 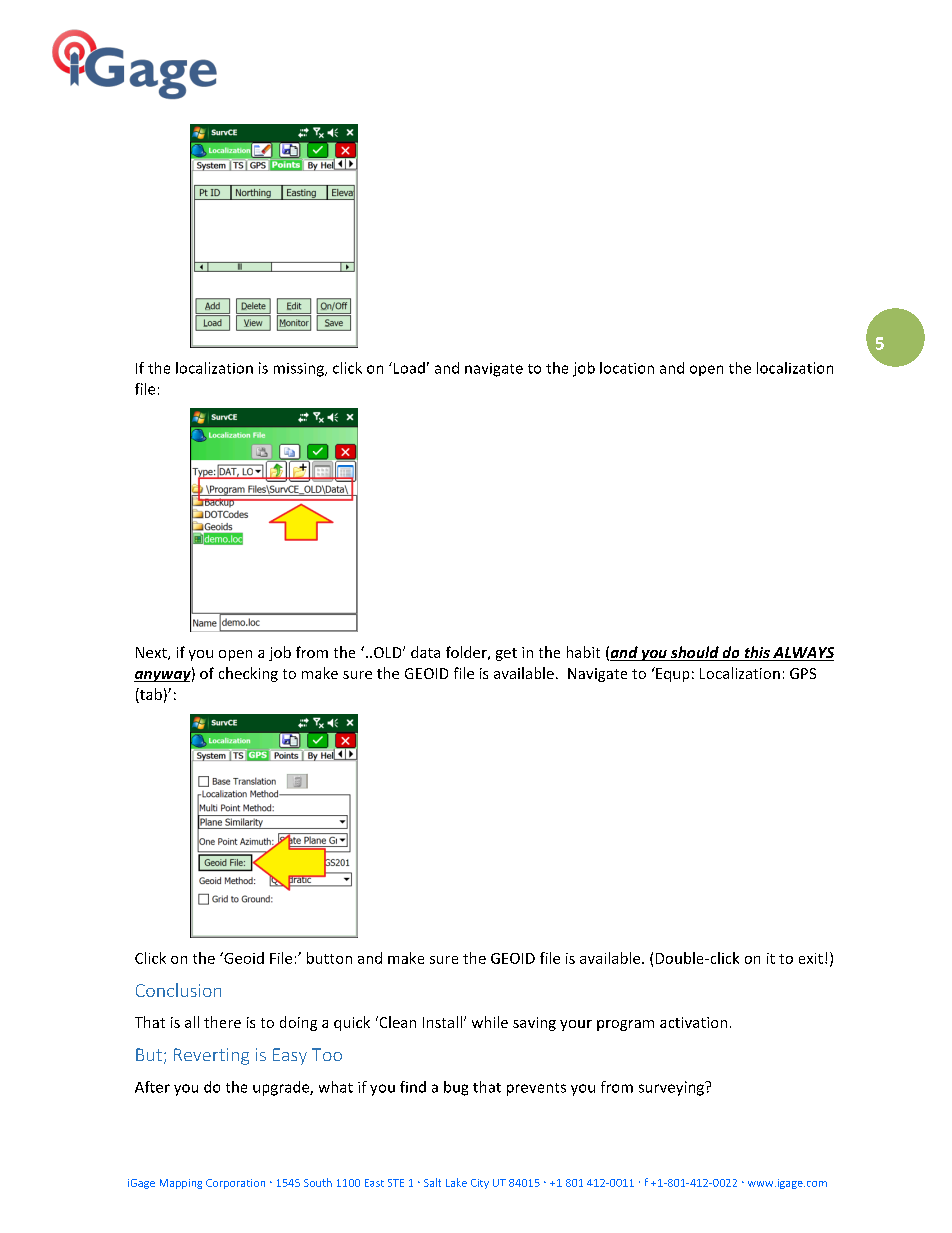 What do you see at coordinates (152, 653) in the page?
I see `Next` at bounding box center [152, 653].
